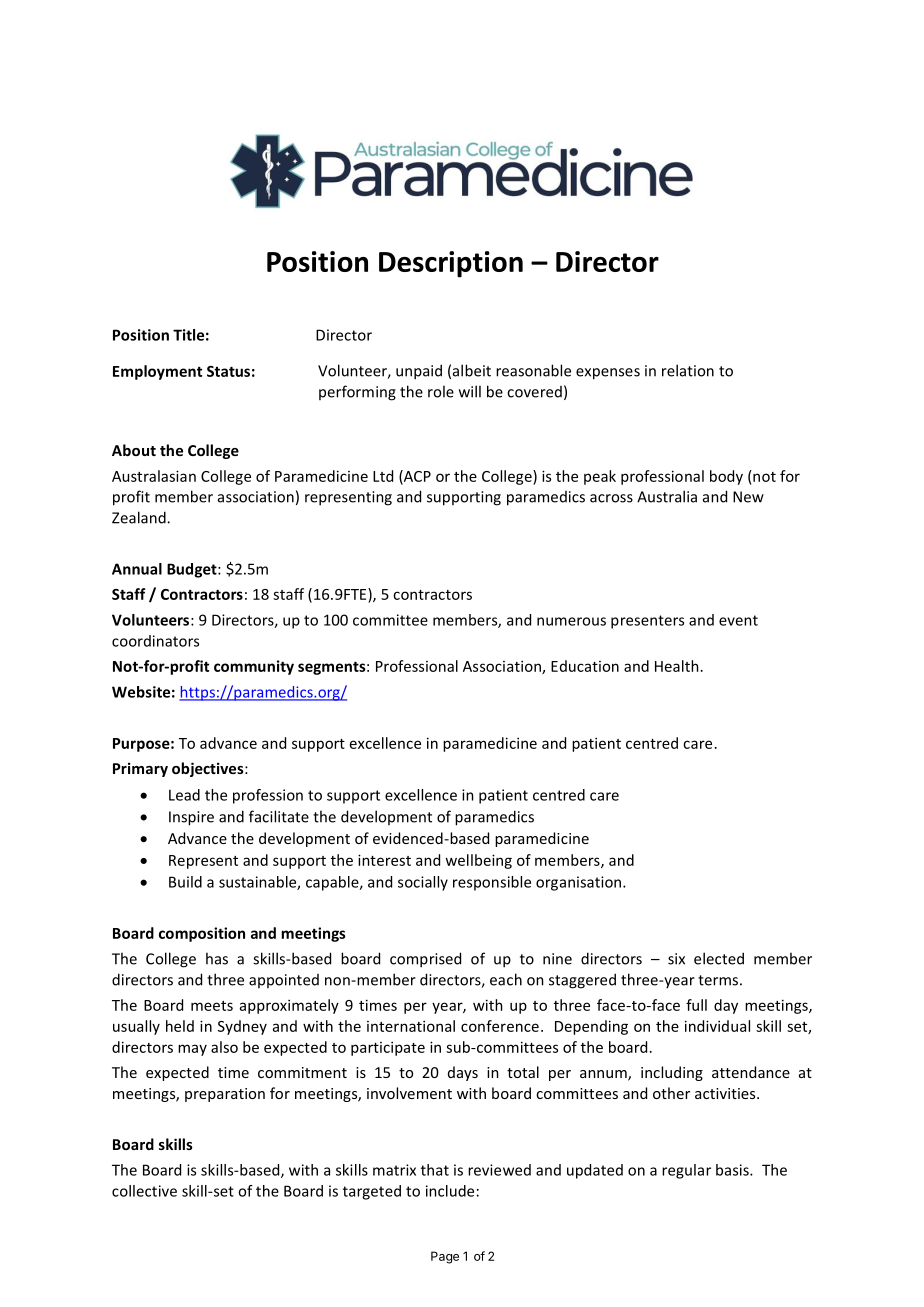 This screenshot has height=1307, width=924. What do you see at coordinates (478, 861) in the screenshot?
I see `wellbeing` at bounding box center [478, 861].
